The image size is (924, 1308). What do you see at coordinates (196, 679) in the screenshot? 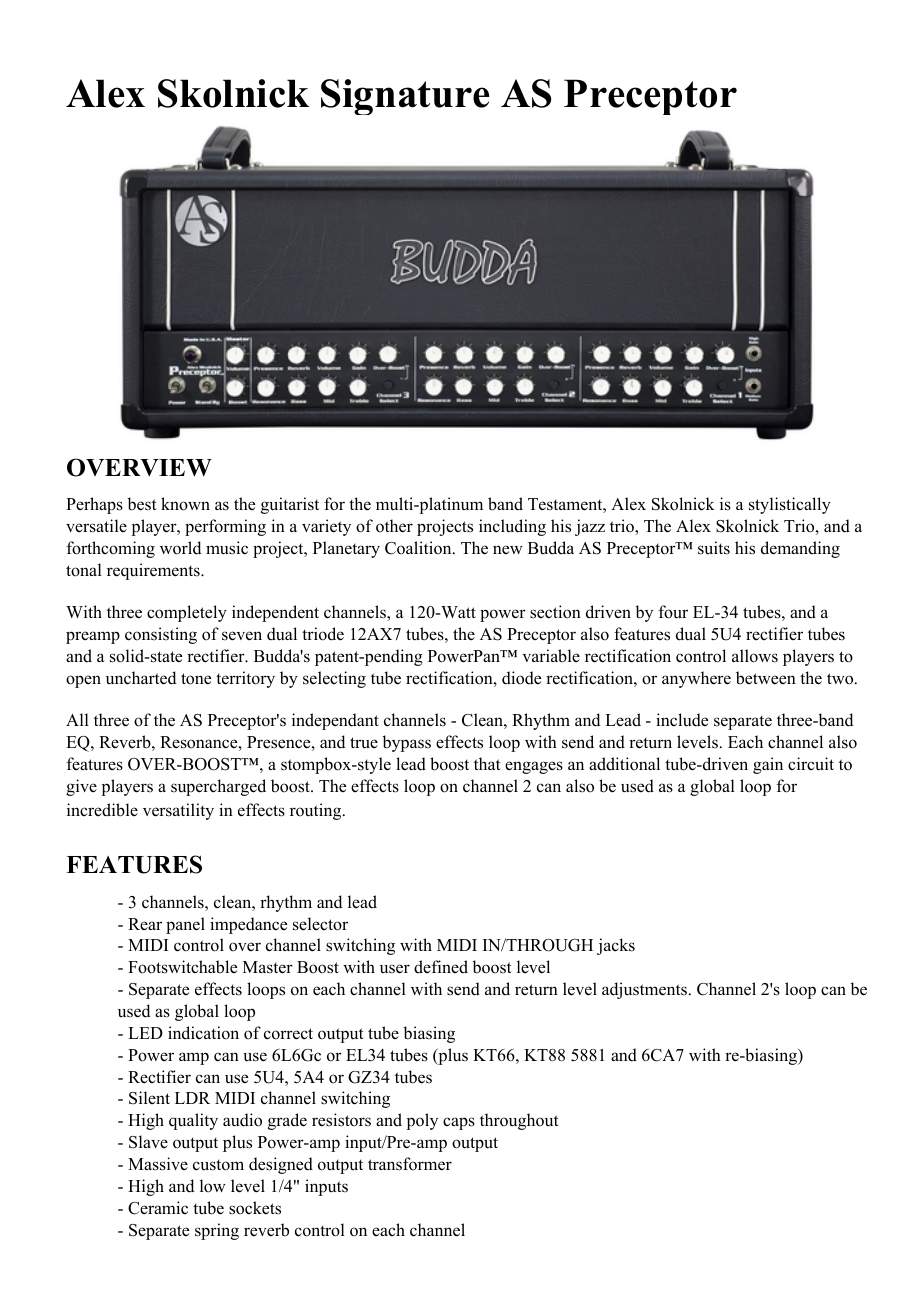
I see `tone` at bounding box center [196, 679].
